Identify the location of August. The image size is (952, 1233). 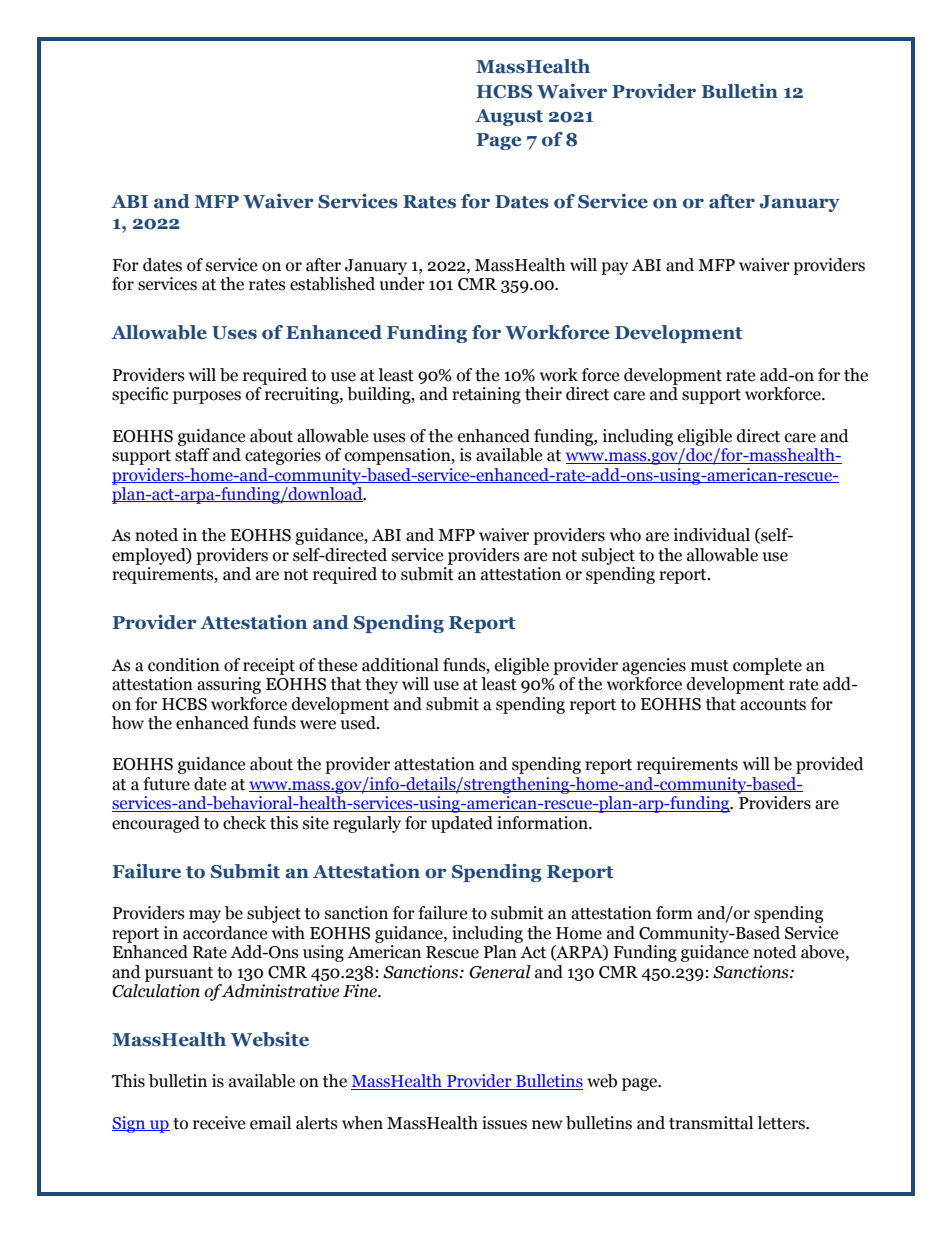
(509, 117).
